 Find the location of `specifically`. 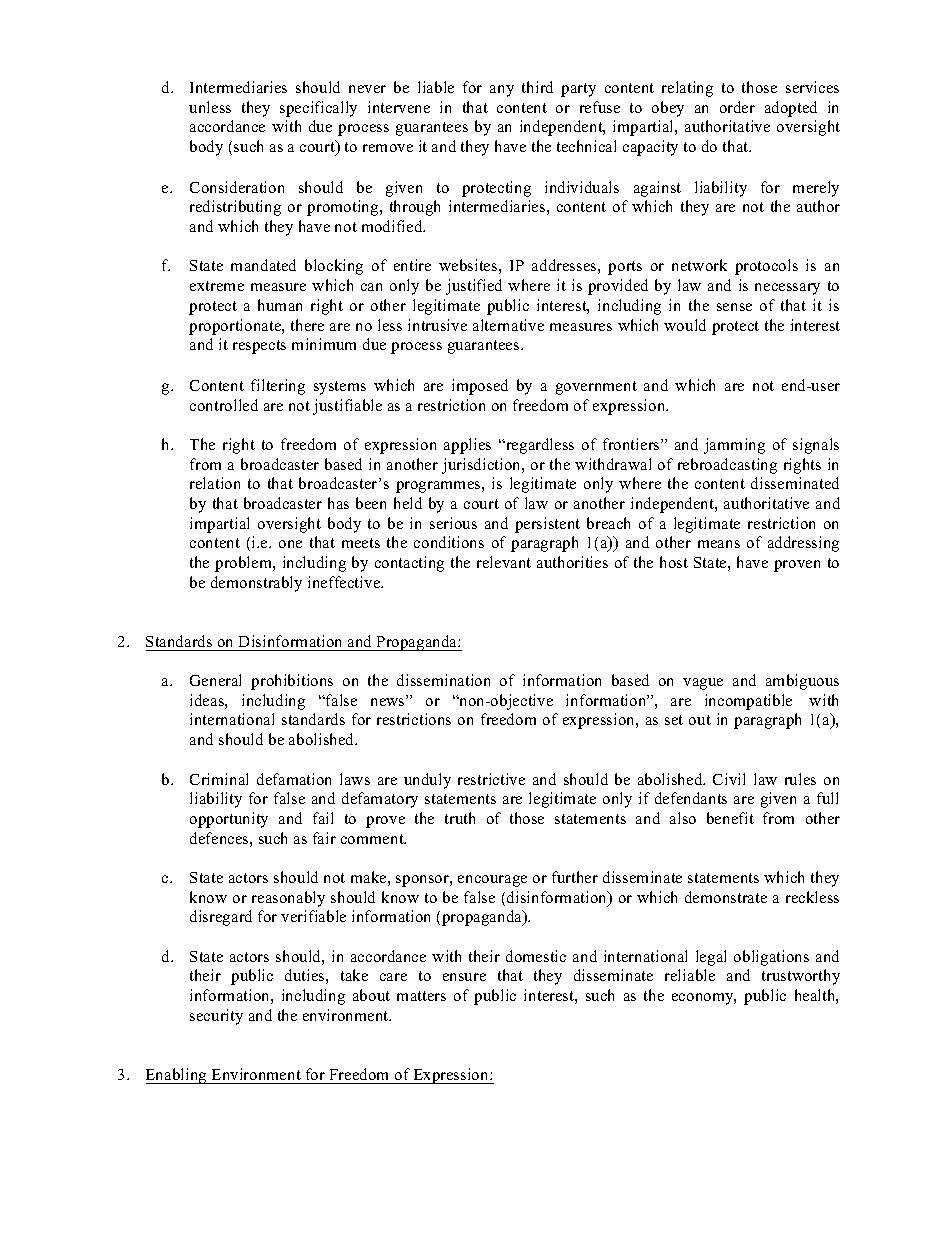

specifically is located at coordinates (318, 109).
